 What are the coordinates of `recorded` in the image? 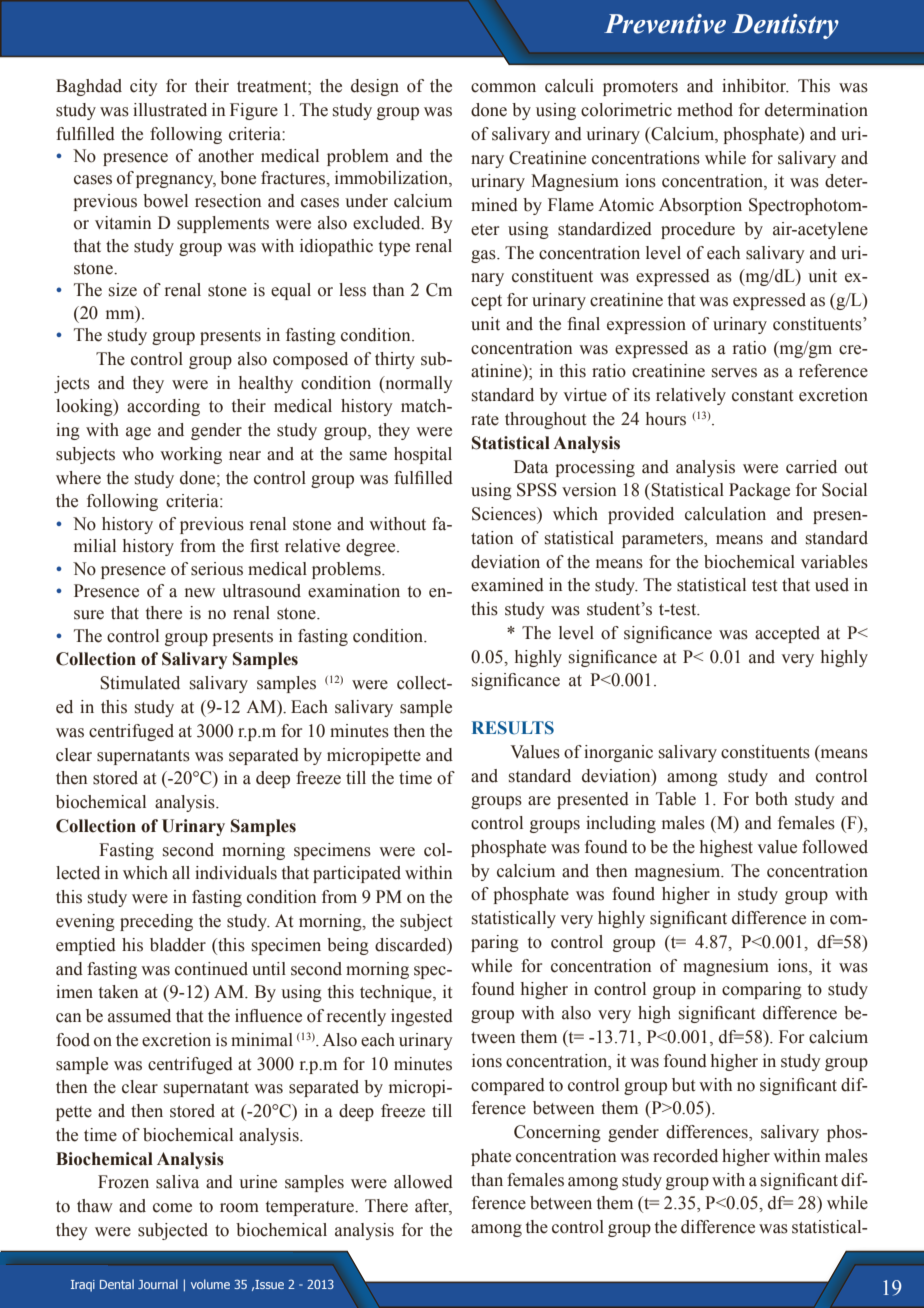 It's located at (685, 1156).
